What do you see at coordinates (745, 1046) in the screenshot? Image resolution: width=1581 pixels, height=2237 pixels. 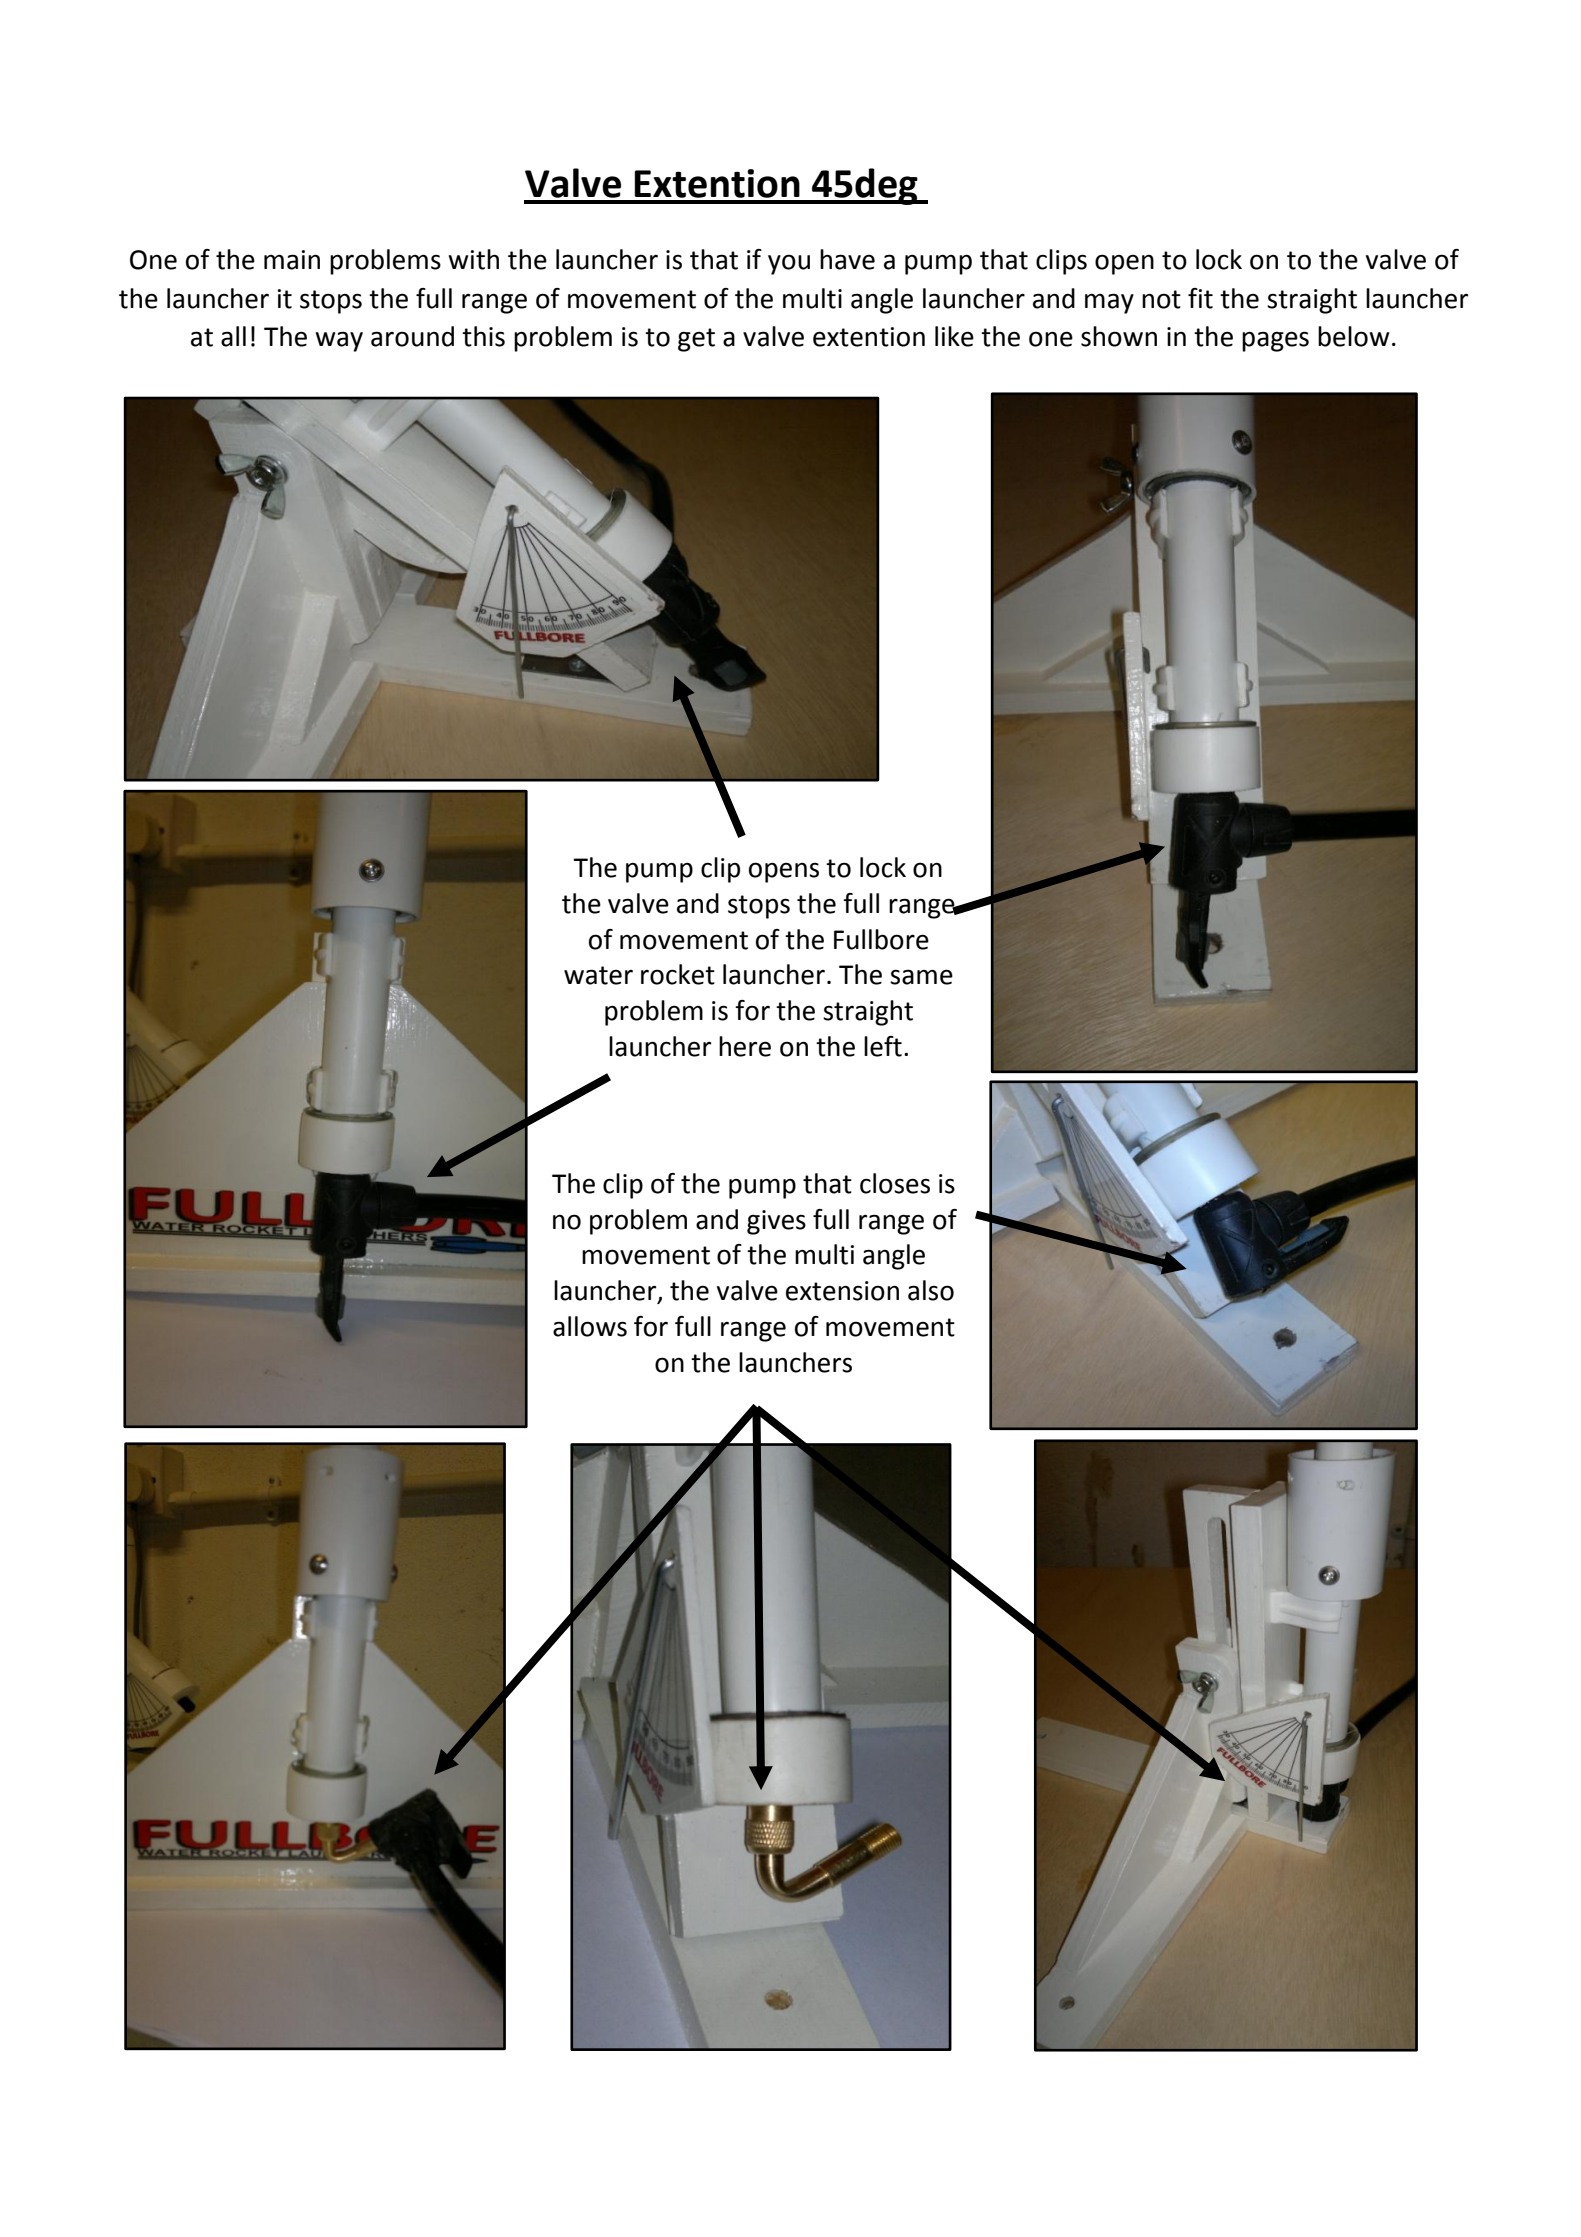 I see `here` at bounding box center [745, 1046].
